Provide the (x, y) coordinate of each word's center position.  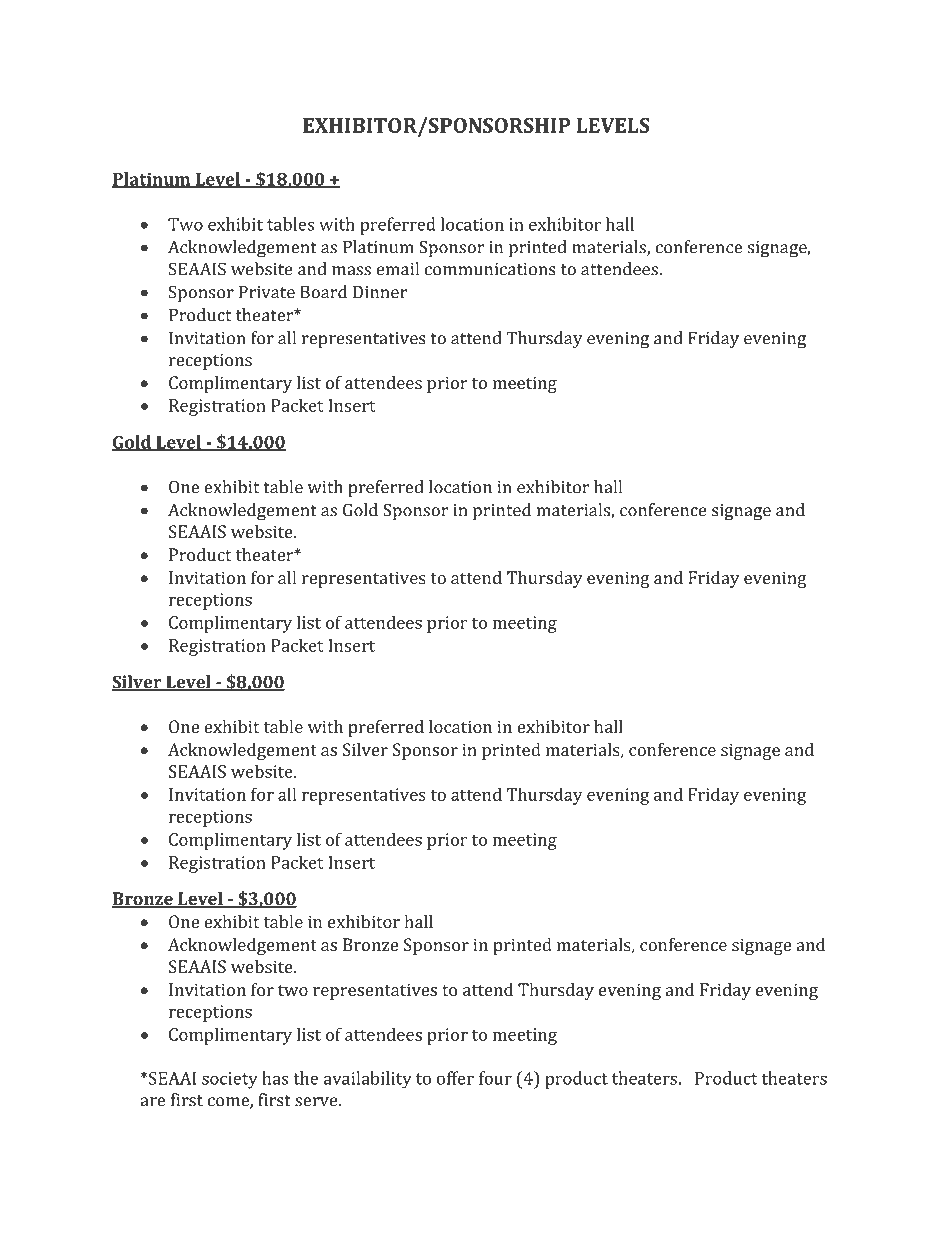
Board (323, 292)
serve (317, 1102)
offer (455, 1078)
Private (267, 292)
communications (490, 269)
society (230, 1080)
